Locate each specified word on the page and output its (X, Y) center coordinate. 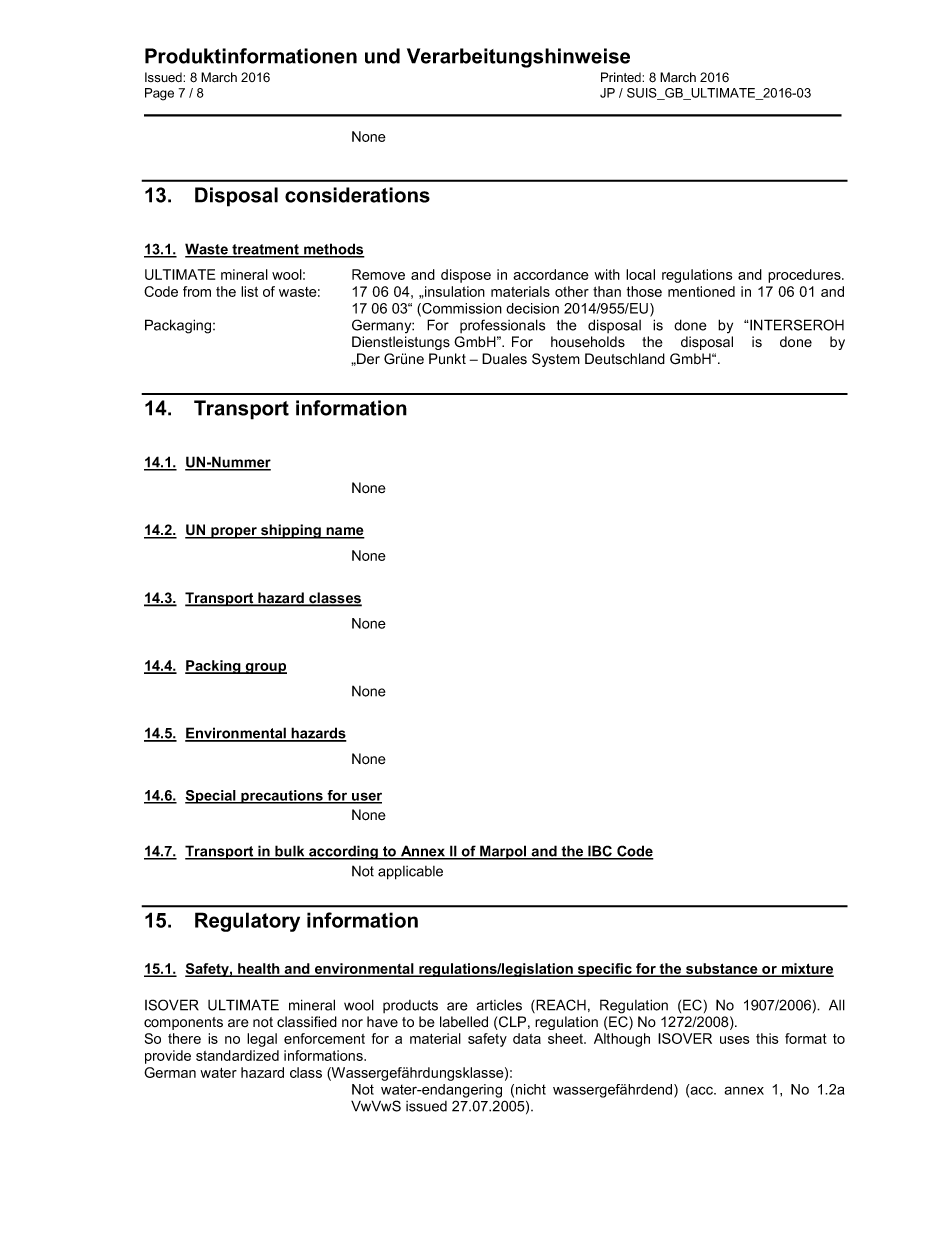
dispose (466, 276)
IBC (600, 852)
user (366, 797)
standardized (237, 1055)
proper (234, 533)
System (556, 360)
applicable (410, 873)
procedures (805, 276)
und (382, 56)
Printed (622, 77)
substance (722, 970)
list (249, 291)
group (265, 668)
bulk (290, 852)
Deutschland (625, 359)
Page (159, 94)
